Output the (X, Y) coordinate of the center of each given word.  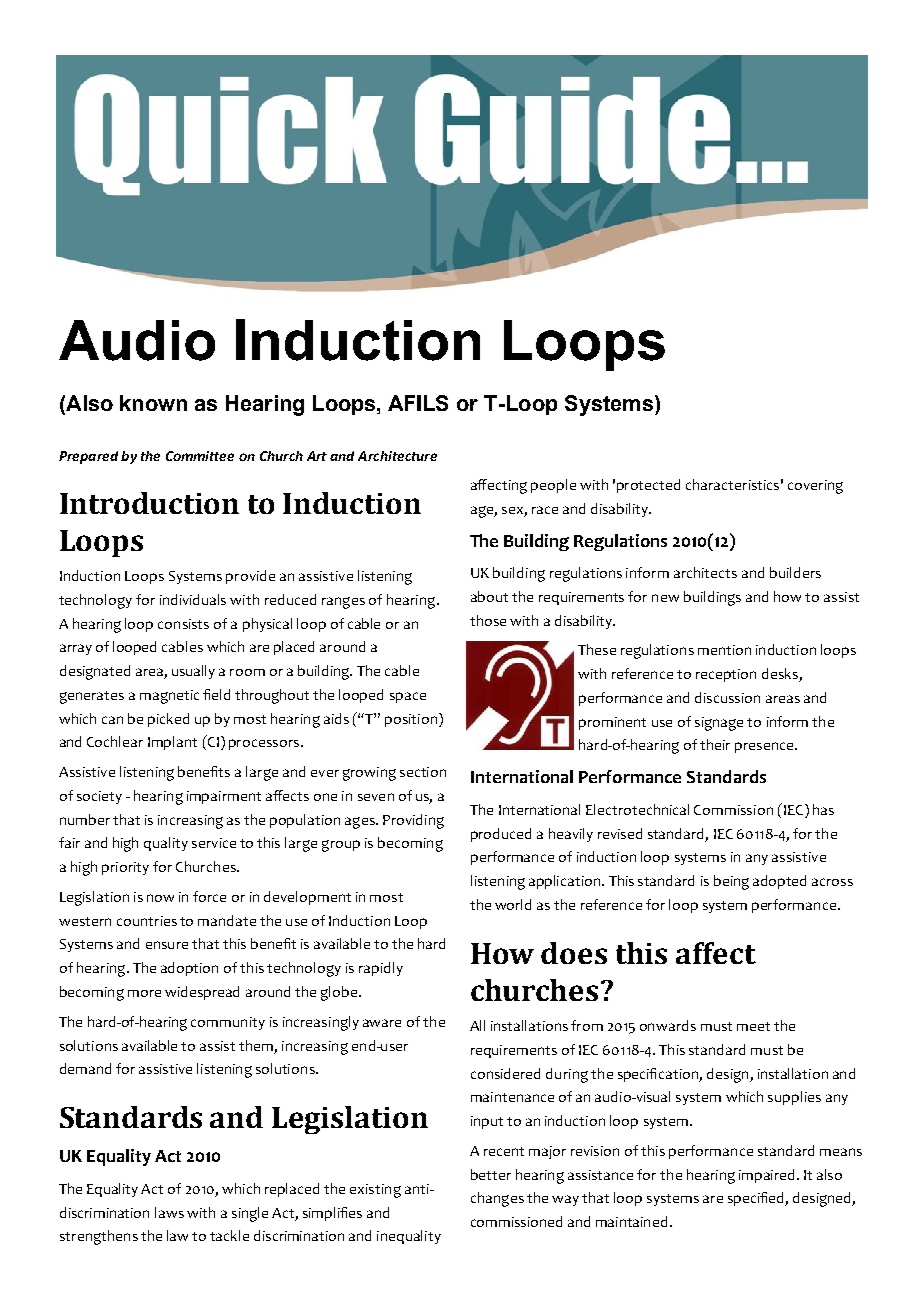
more (144, 993)
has (823, 809)
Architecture (397, 456)
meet (753, 1026)
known (153, 403)
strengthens (99, 1237)
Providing (413, 821)
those (488, 620)
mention (724, 650)
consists (183, 624)
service (214, 843)
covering (815, 487)
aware (382, 1023)
